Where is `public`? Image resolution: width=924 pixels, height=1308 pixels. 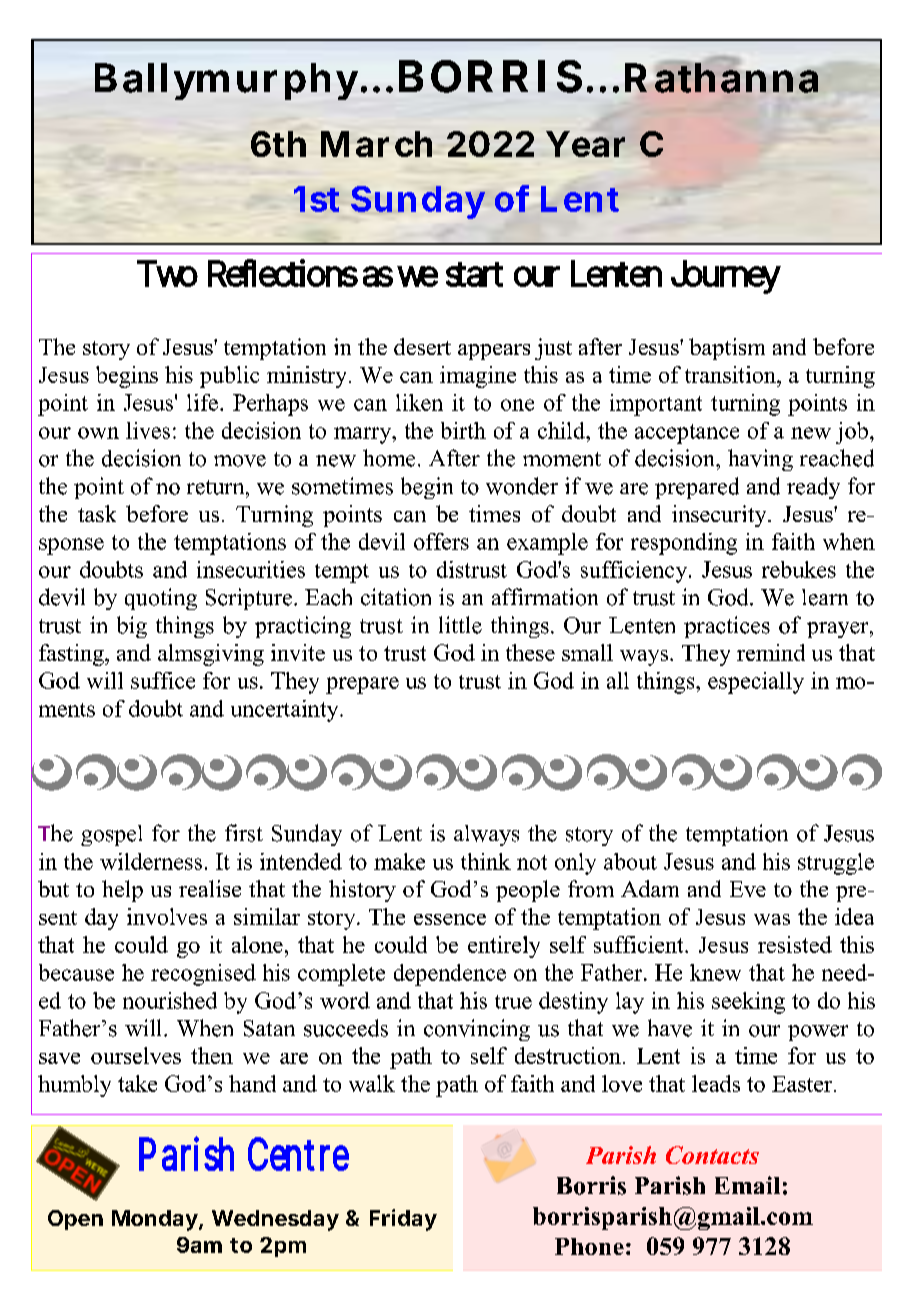
public is located at coordinates (229, 377).
